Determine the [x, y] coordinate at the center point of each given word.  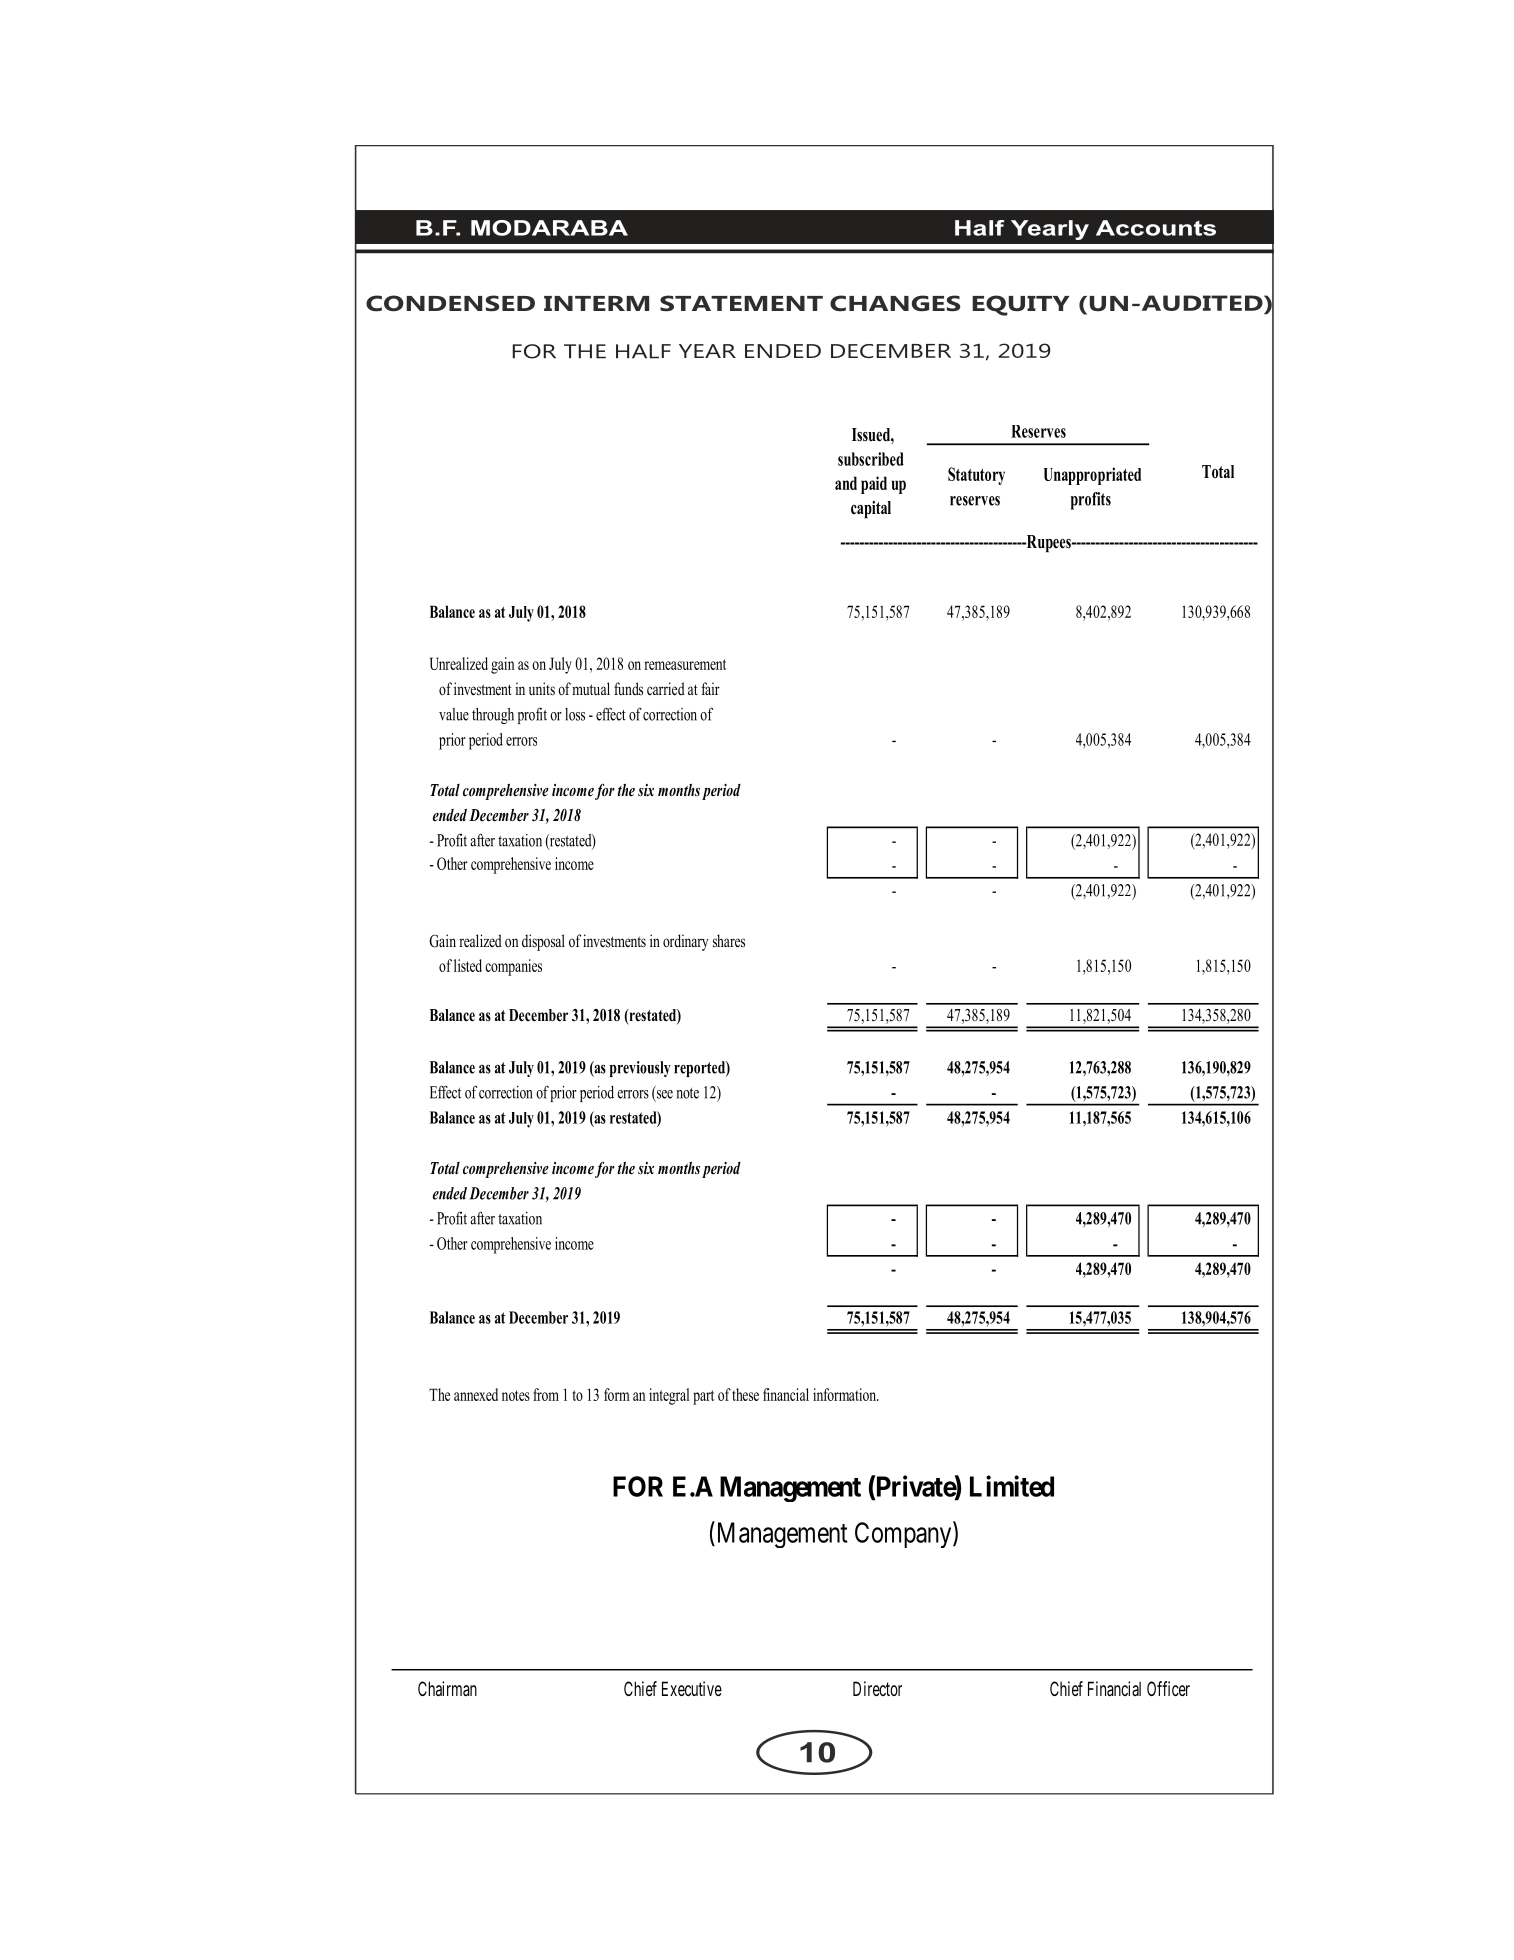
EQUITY [1020, 305]
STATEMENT [741, 303]
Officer [1168, 1688]
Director [877, 1688]
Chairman [447, 1689]
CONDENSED [450, 303]
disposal [543, 942]
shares [729, 941]
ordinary [685, 942]
